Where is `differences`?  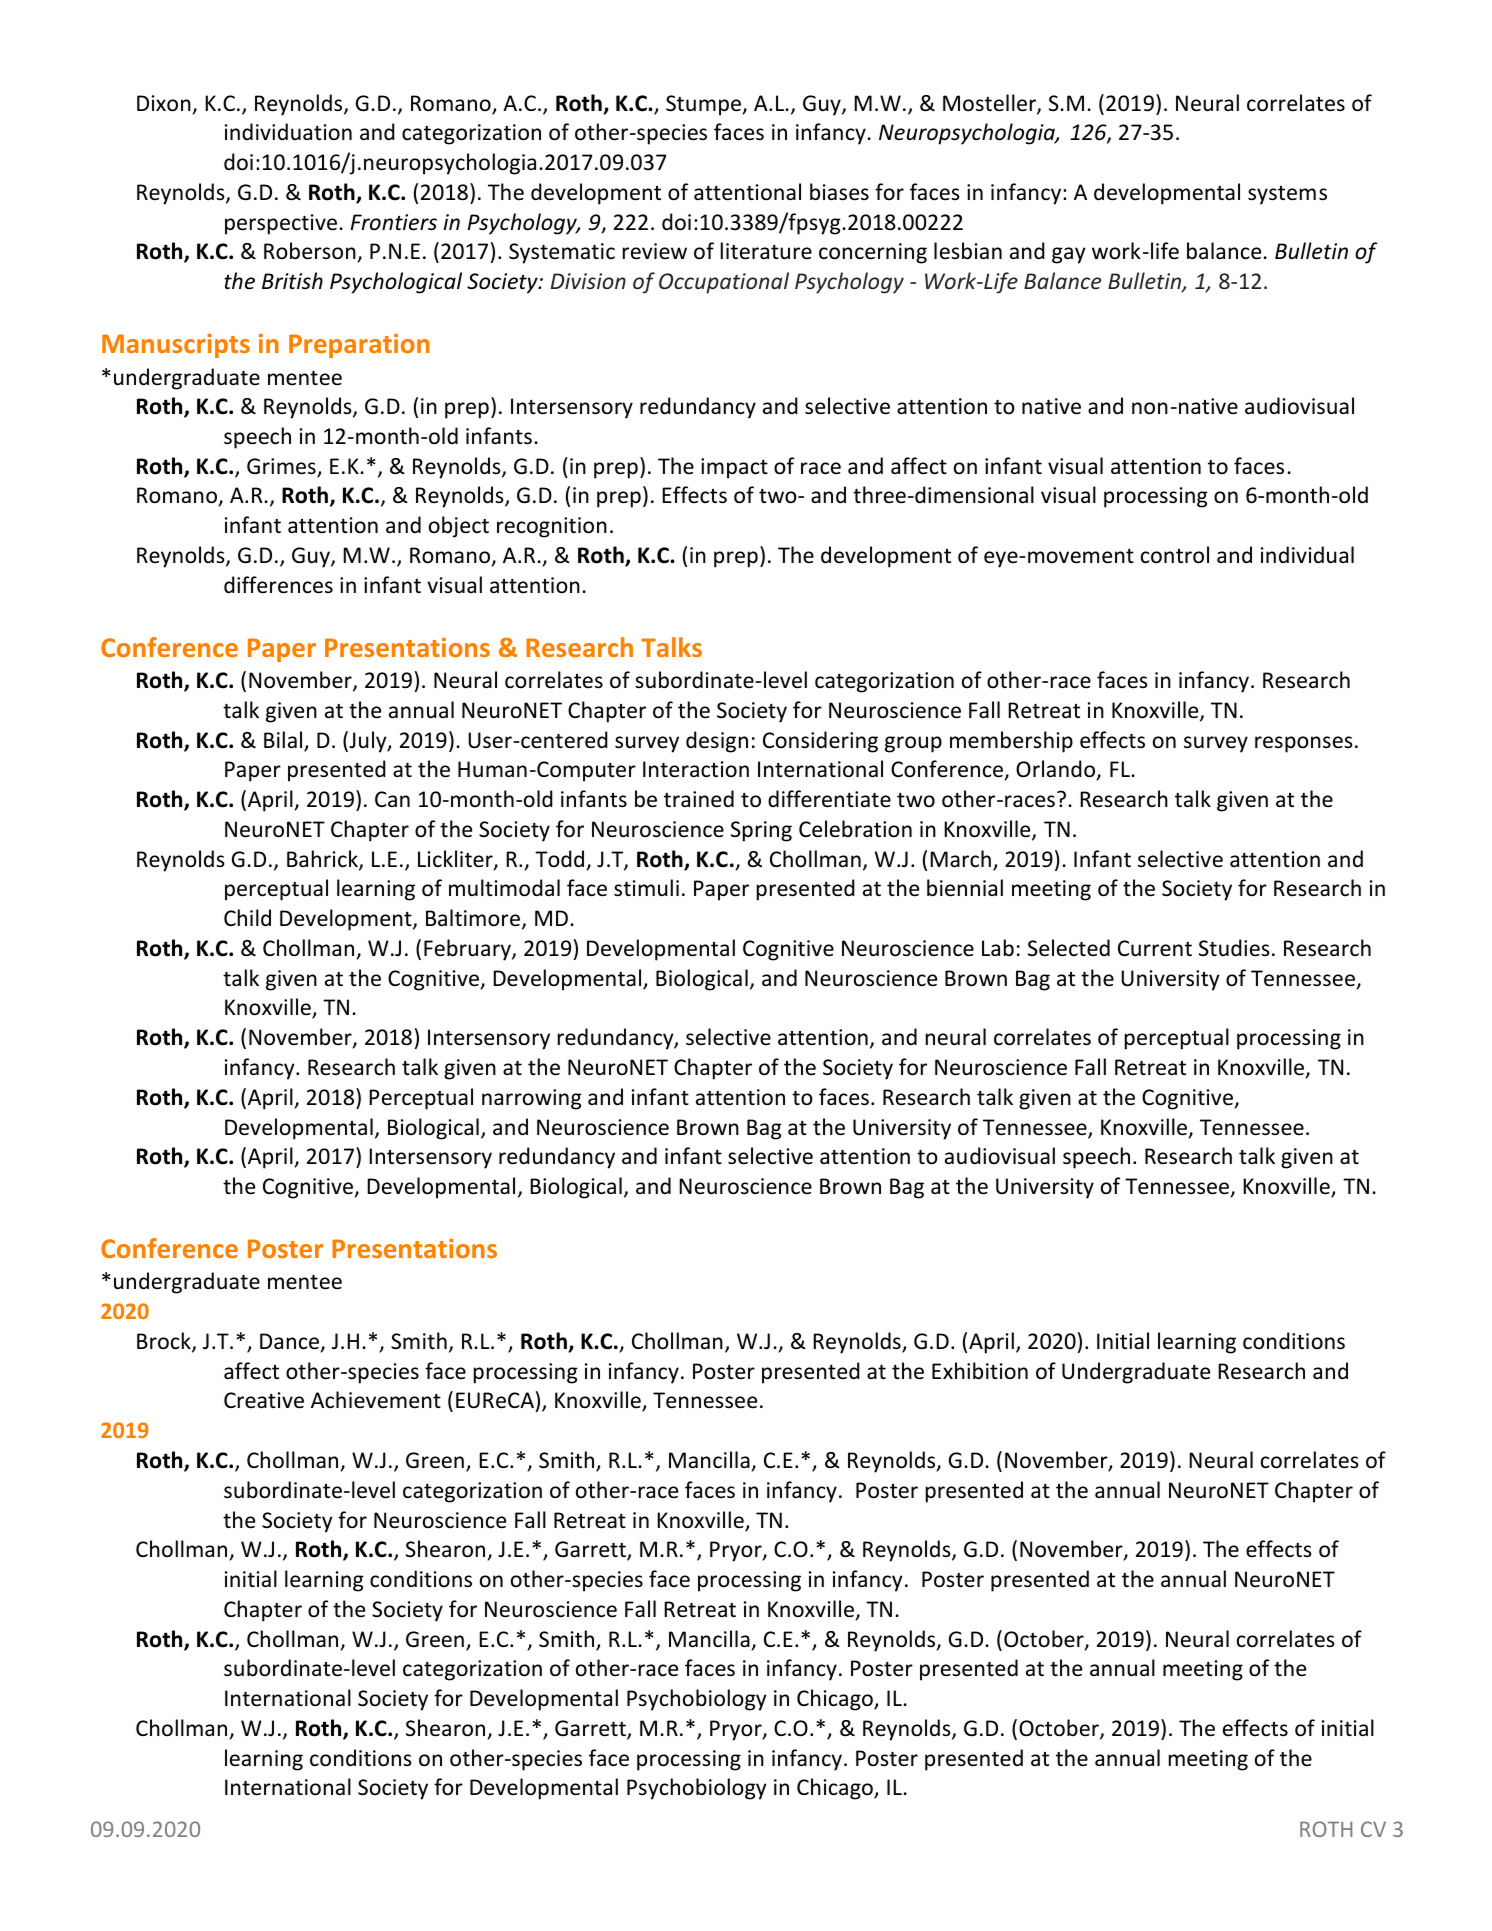
differences is located at coordinates (278, 585).
